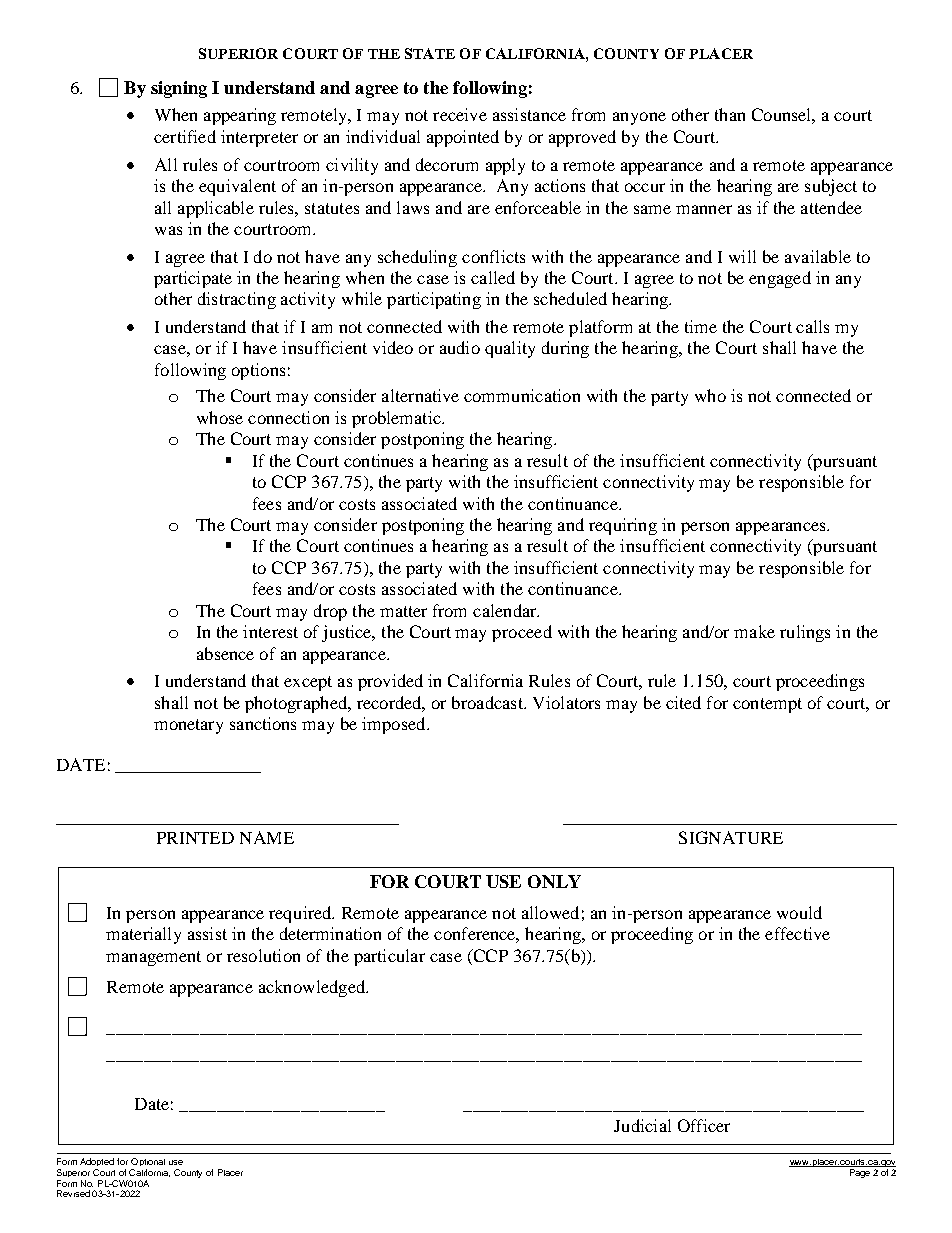  I want to click on engaged, so click(780, 279).
